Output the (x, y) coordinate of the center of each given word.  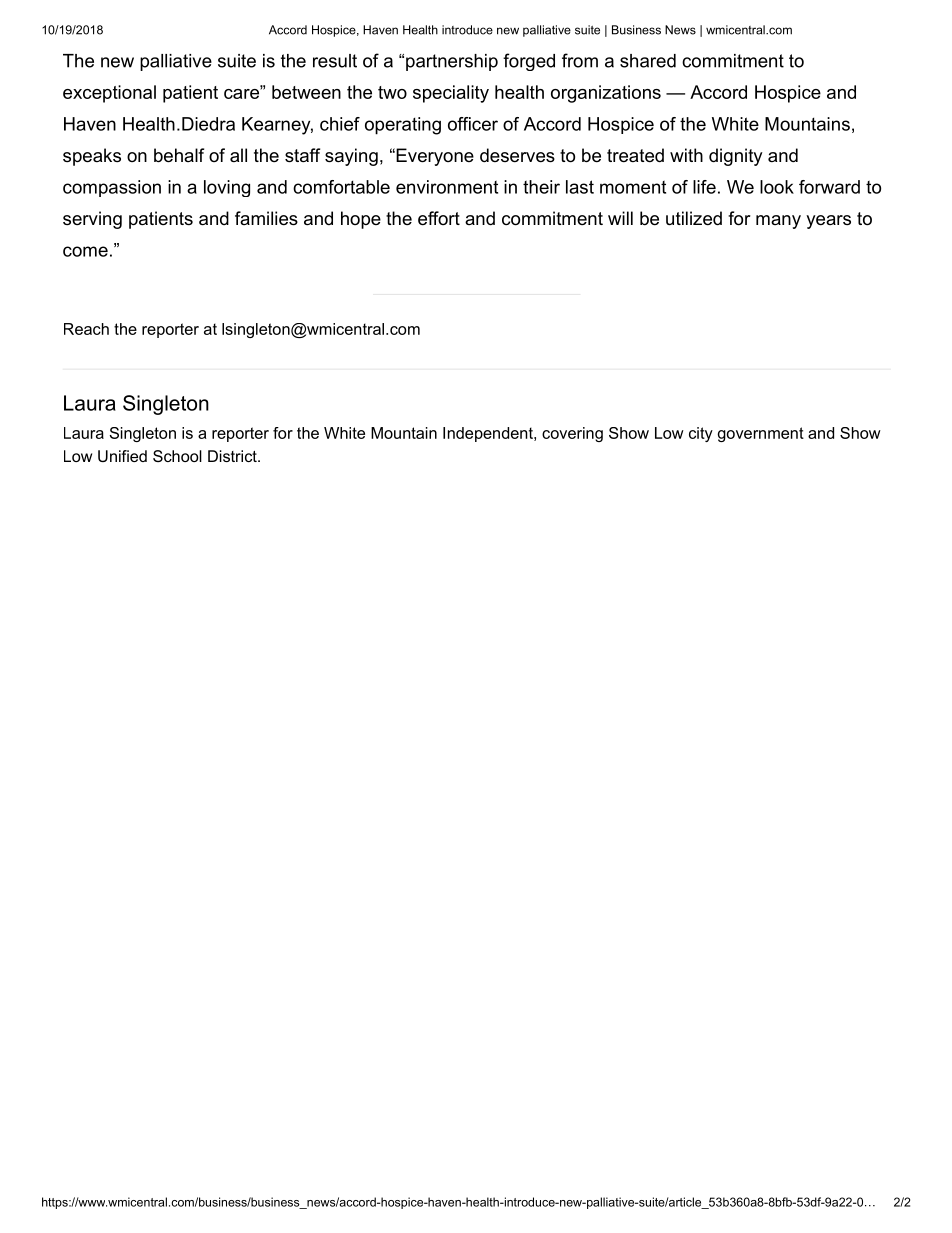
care (242, 92)
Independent (489, 434)
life (704, 187)
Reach (86, 329)
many (778, 222)
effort (439, 218)
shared (648, 61)
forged (529, 62)
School (177, 456)
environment (447, 187)
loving (227, 188)
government (761, 434)
